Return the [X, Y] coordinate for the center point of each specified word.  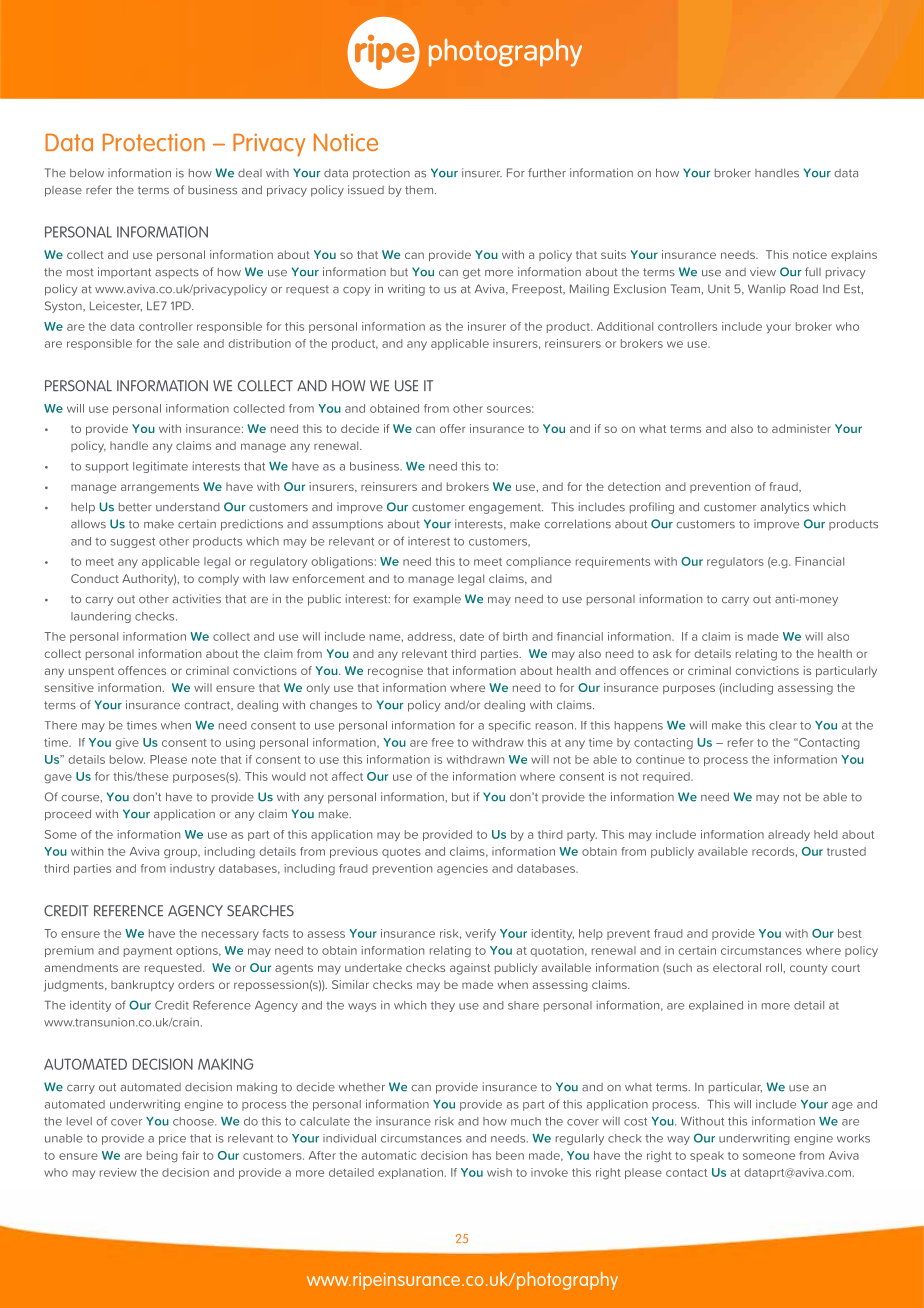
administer [801, 428]
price [172, 1139]
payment [148, 952]
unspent [91, 672]
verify [481, 934]
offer [452, 428]
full [813, 272]
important [124, 272]
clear [783, 725]
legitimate [160, 467]
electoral [737, 967]
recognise [395, 672]
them [420, 190]
